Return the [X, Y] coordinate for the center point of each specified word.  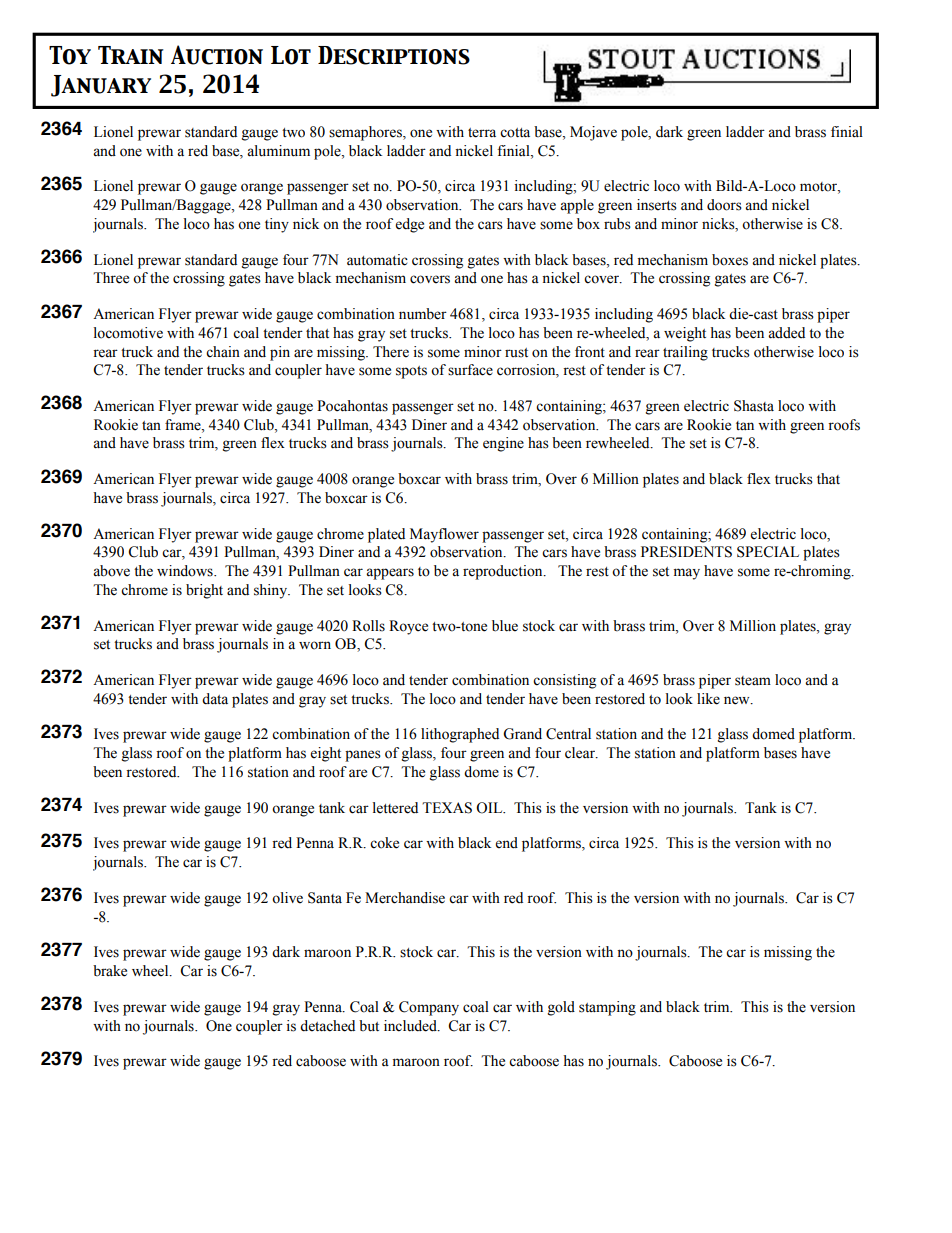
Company [429, 1008]
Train [131, 55]
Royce [408, 627]
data [215, 699]
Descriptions [394, 55]
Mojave [593, 133]
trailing [685, 353]
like [708, 699]
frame [184, 425]
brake [110, 971]
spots [411, 372]
